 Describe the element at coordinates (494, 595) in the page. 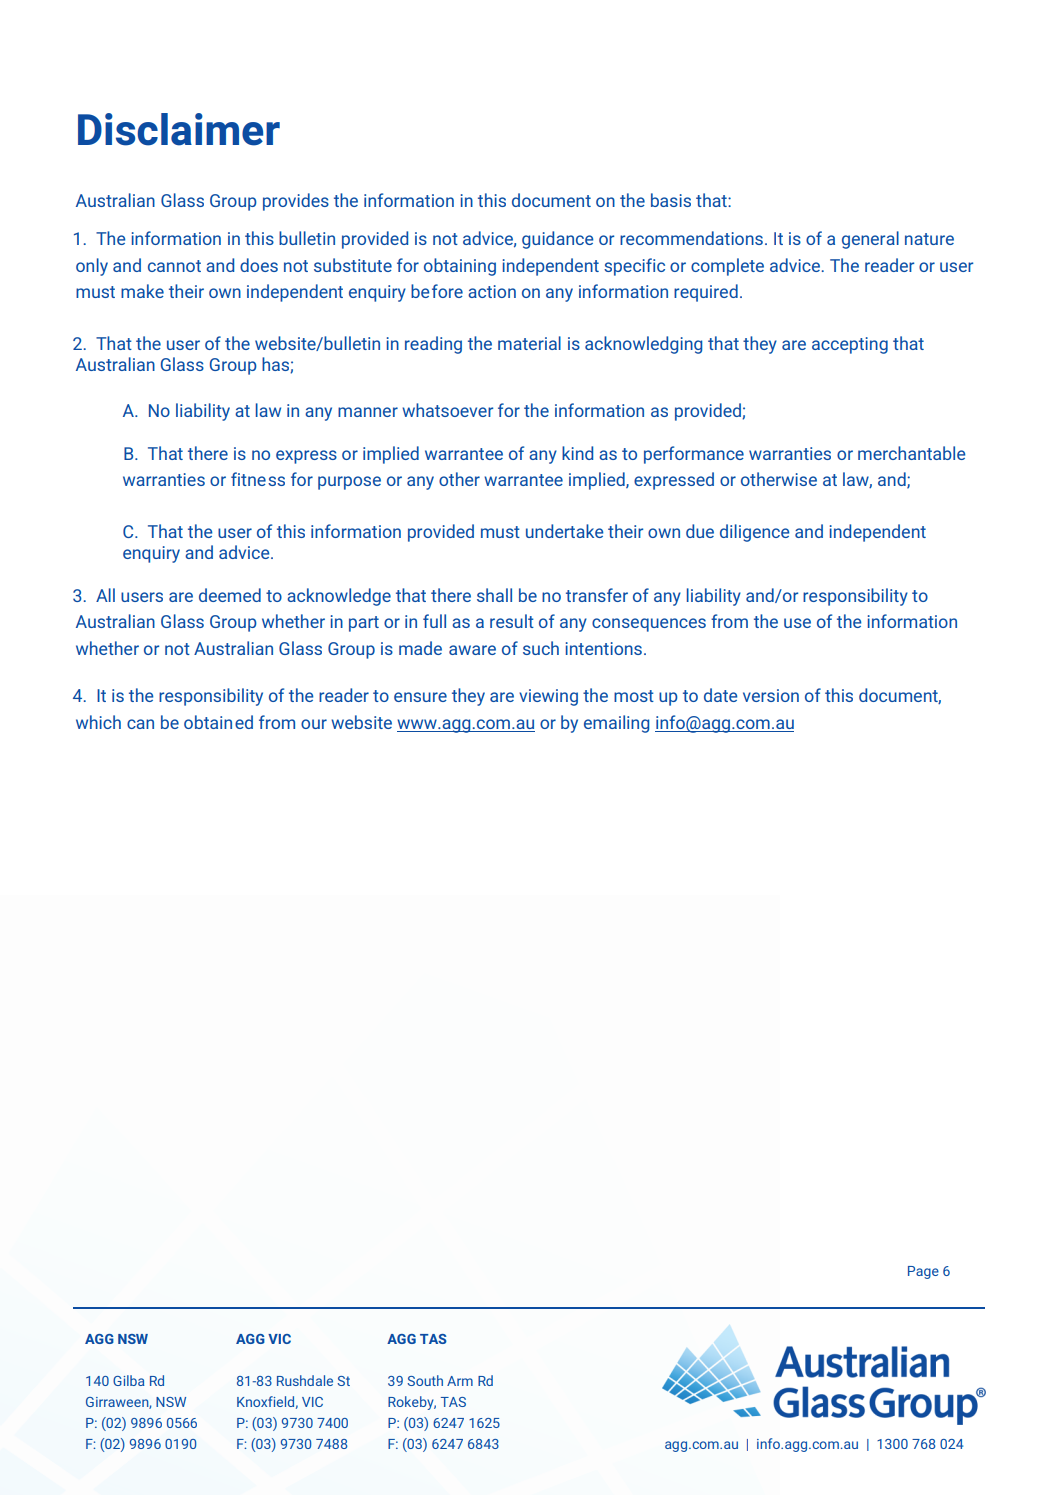

I see `shall` at that location.
